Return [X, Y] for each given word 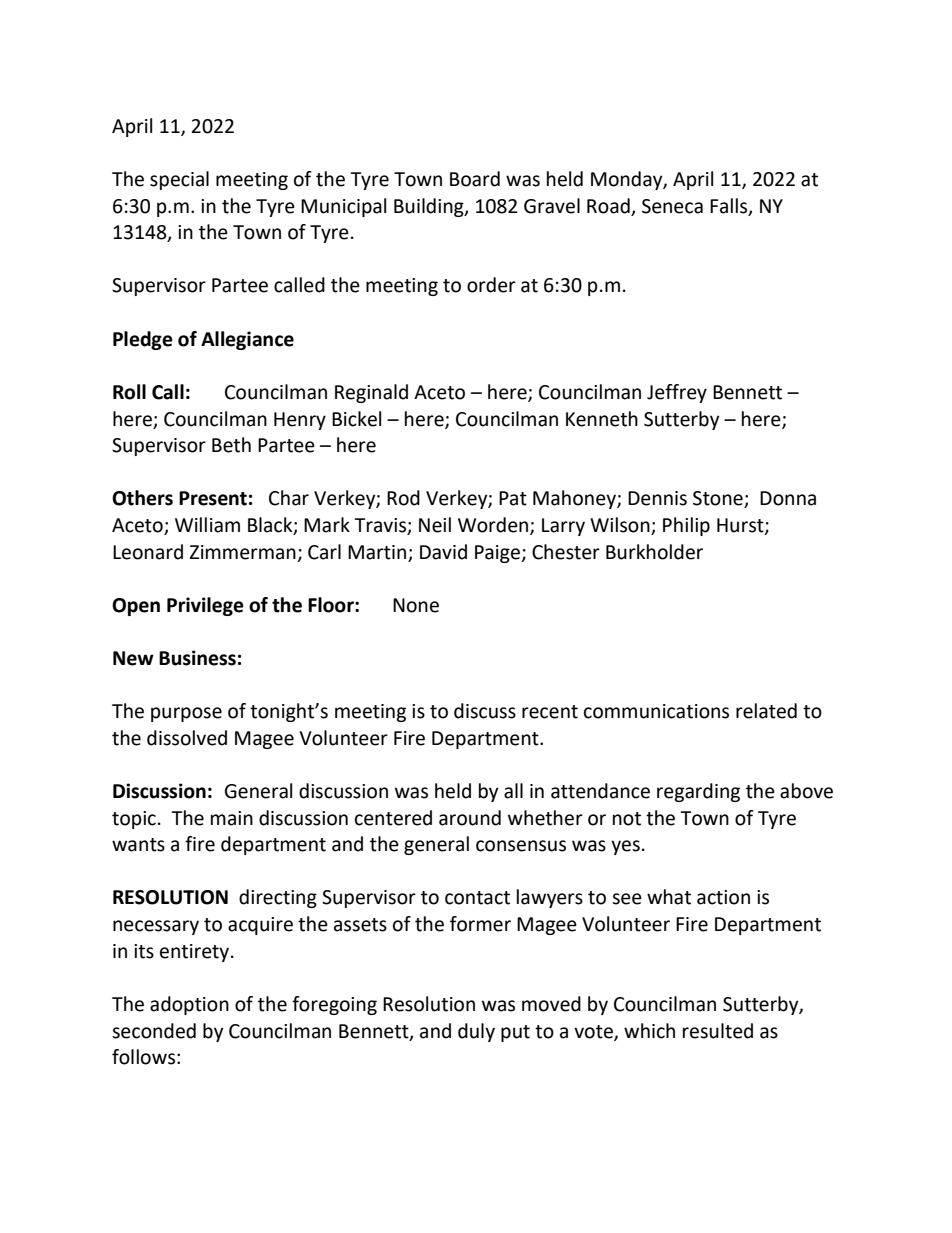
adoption [189, 1005]
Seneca [672, 206]
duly [476, 1032]
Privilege [205, 606]
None [416, 605]
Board [475, 179]
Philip [686, 526]
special [179, 180]
